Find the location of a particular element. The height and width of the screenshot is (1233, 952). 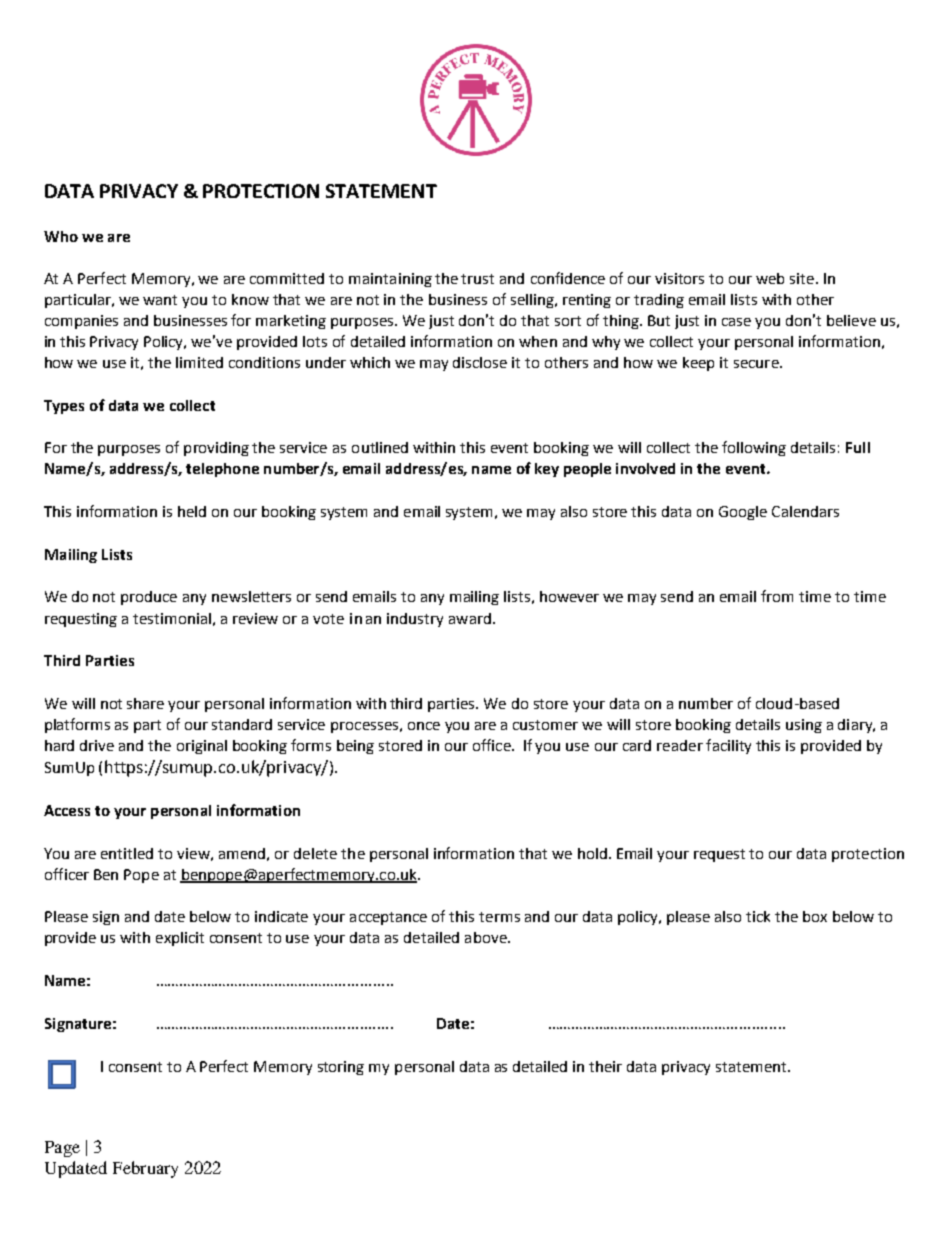

trust is located at coordinates (477, 279).
